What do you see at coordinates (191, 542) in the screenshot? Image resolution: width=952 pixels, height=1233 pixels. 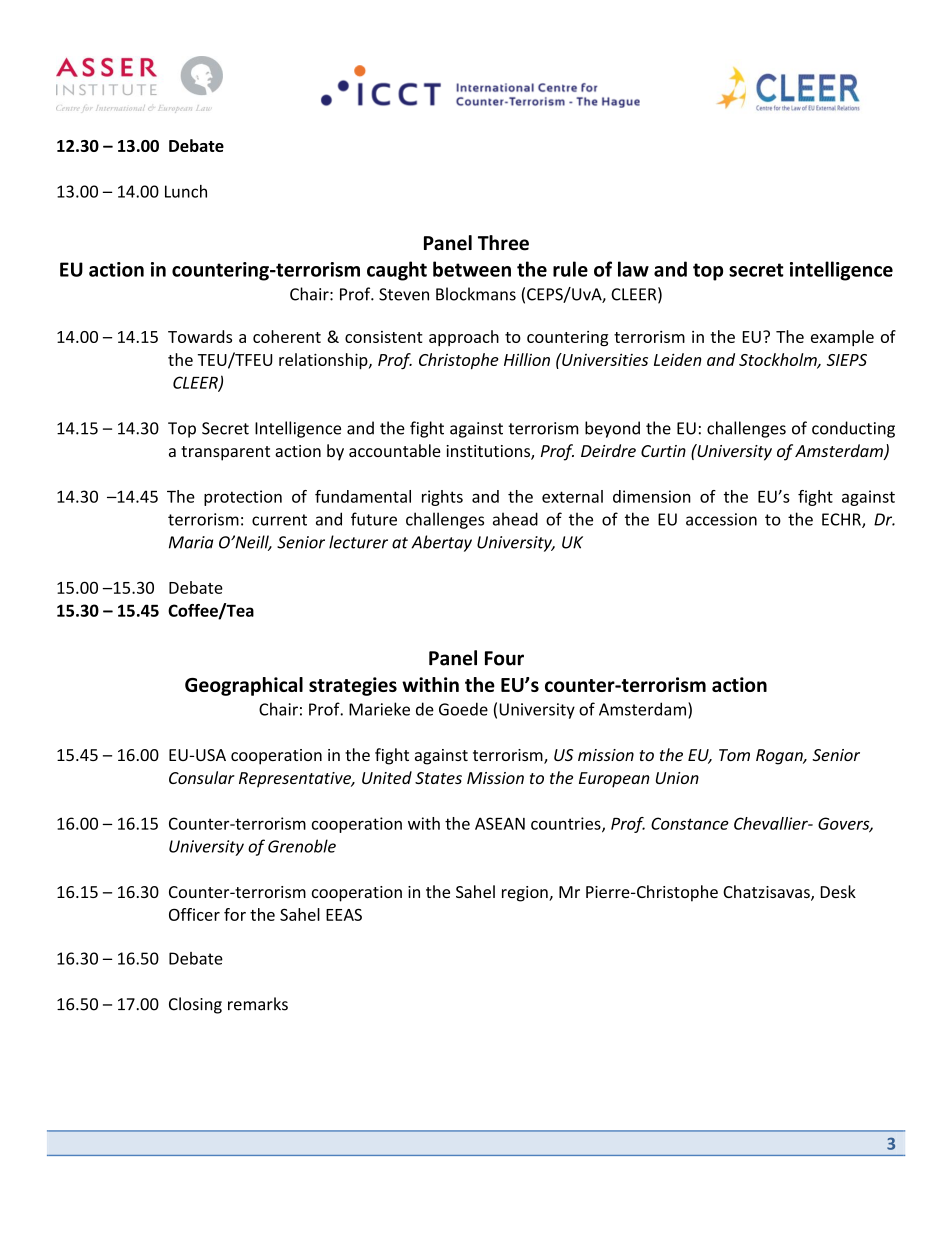 I see `Maria` at bounding box center [191, 542].
